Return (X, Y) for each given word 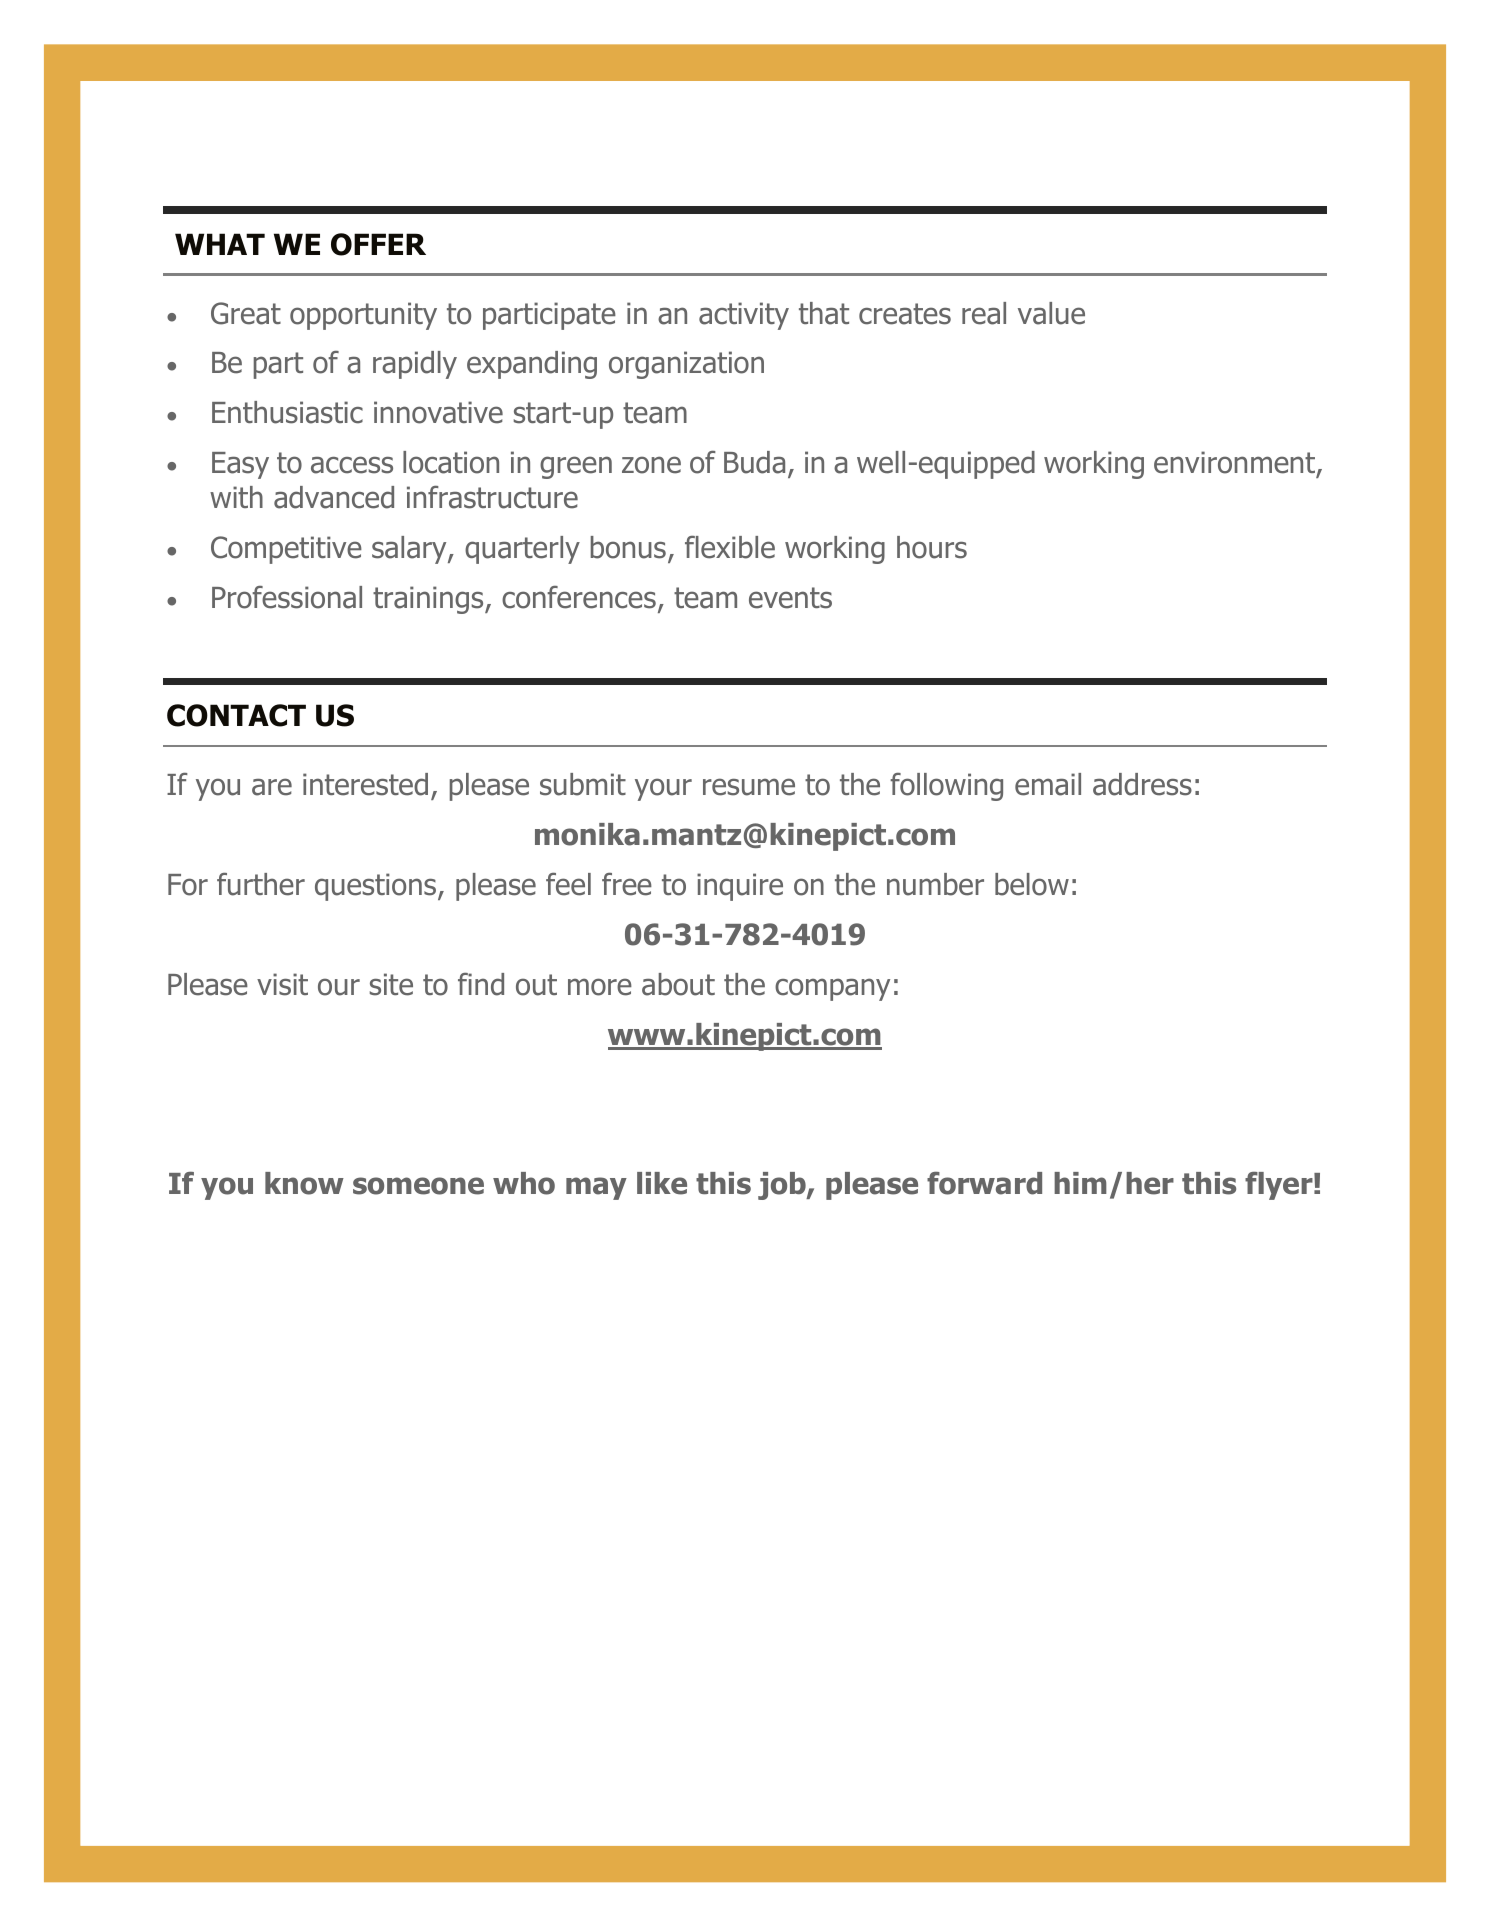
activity (744, 316)
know (304, 1183)
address (1142, 784)
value (1051, 313)
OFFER (378, 244)
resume (749, 787)
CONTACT (236, 715)
